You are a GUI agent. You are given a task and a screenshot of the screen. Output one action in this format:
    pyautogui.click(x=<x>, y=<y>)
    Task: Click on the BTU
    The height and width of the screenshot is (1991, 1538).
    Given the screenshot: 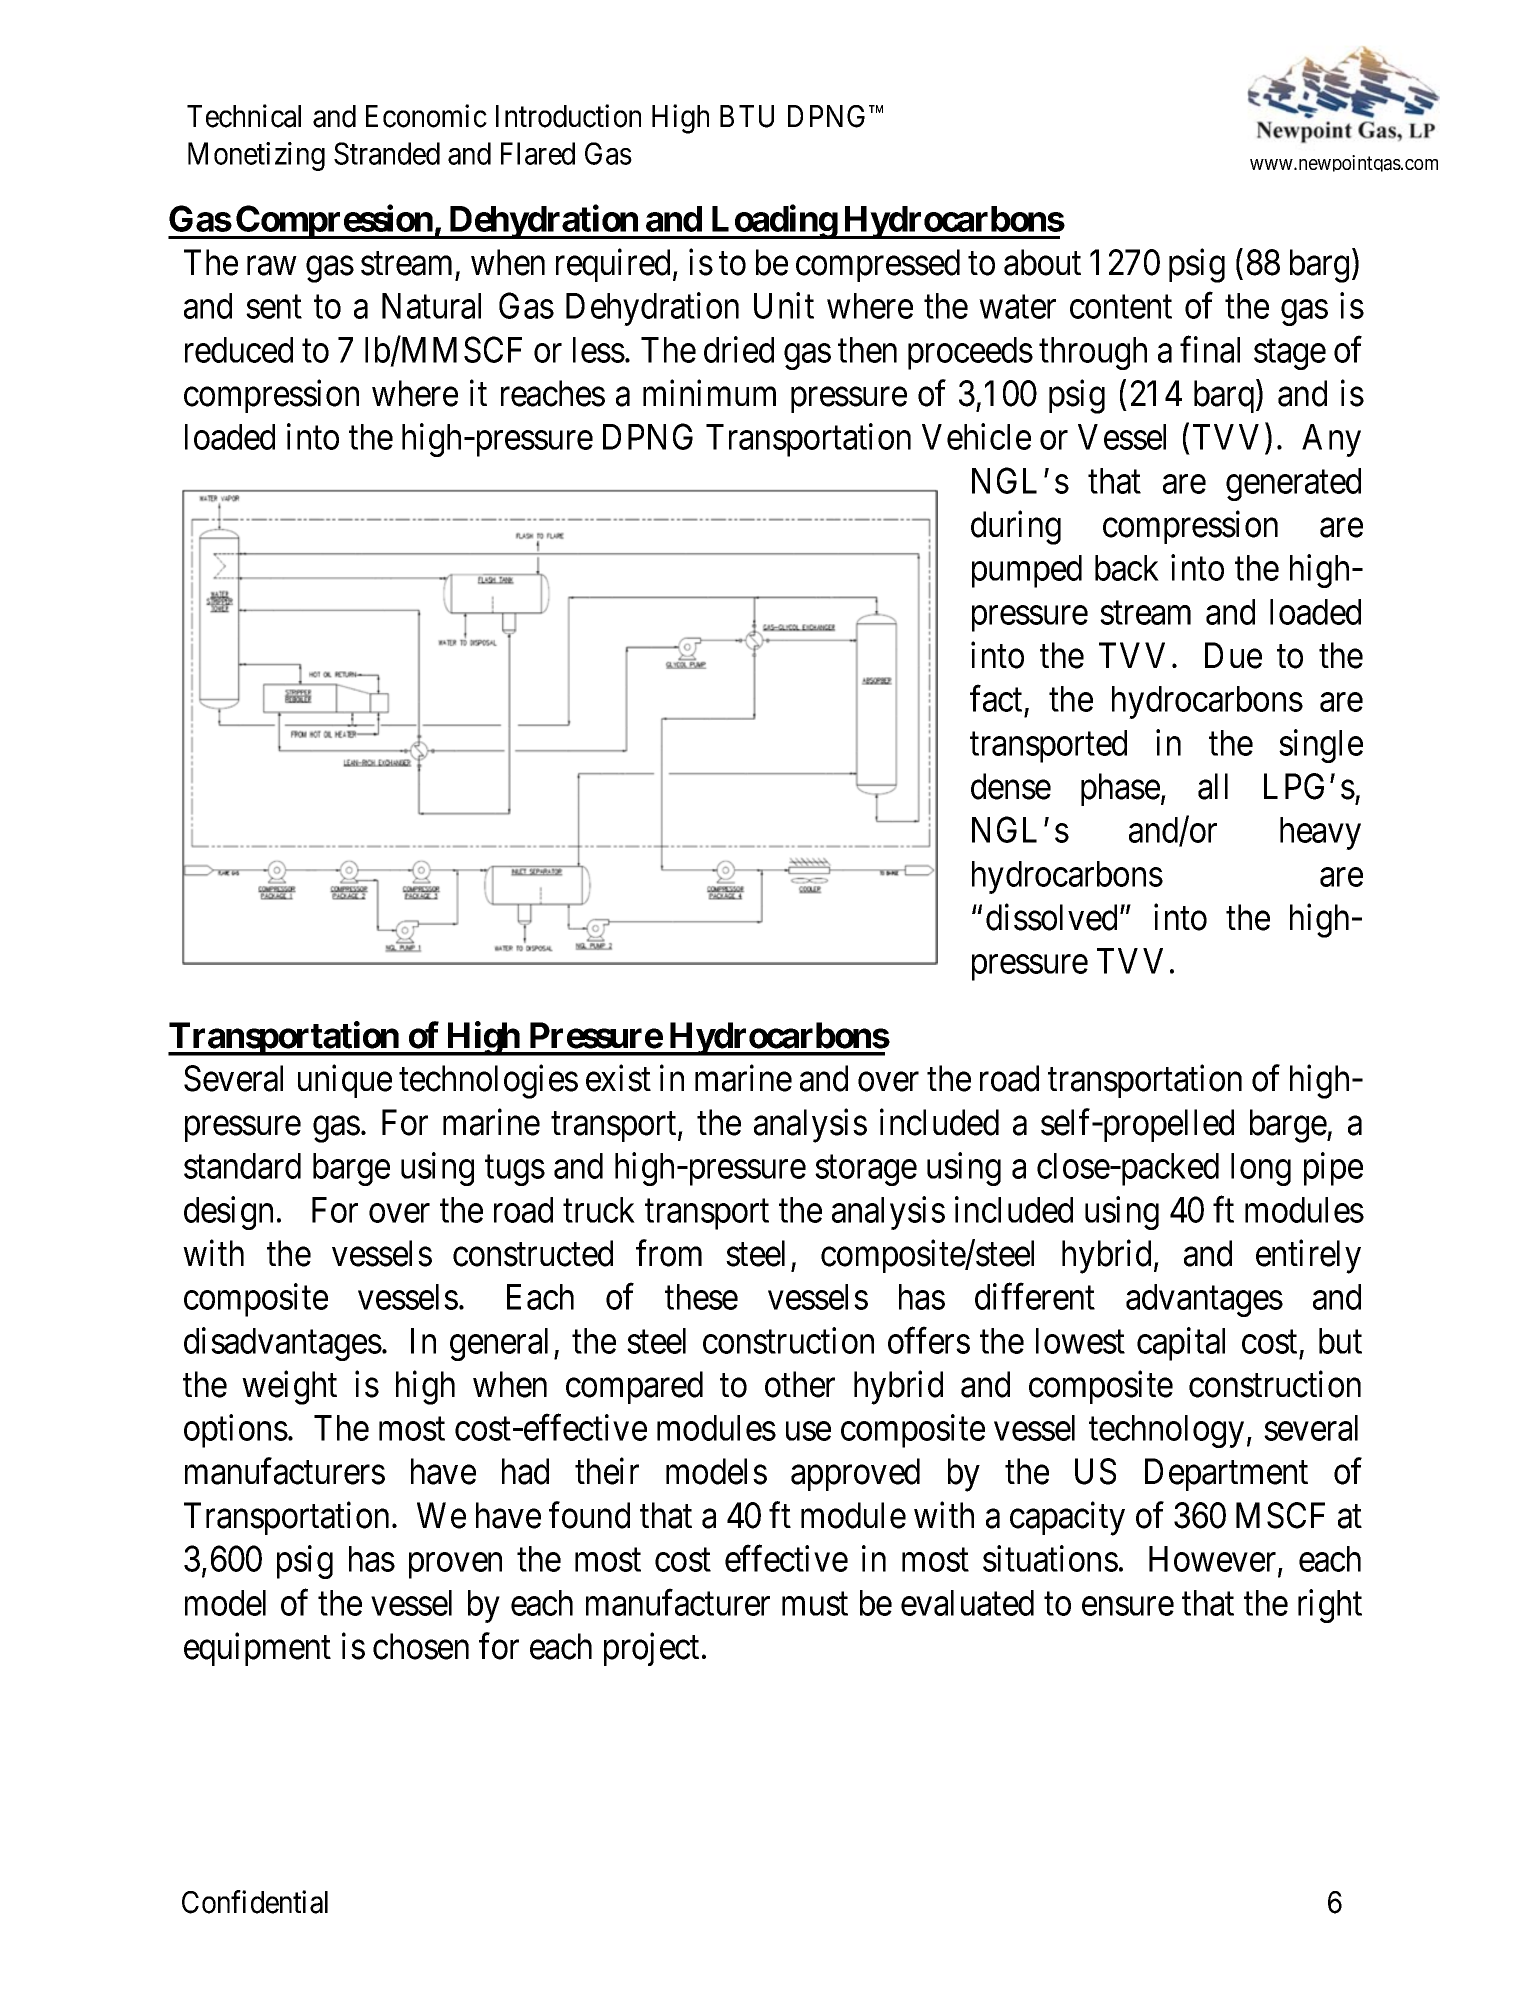 What is the action you would take?
    pyautogui.click(x=747, y=116)
